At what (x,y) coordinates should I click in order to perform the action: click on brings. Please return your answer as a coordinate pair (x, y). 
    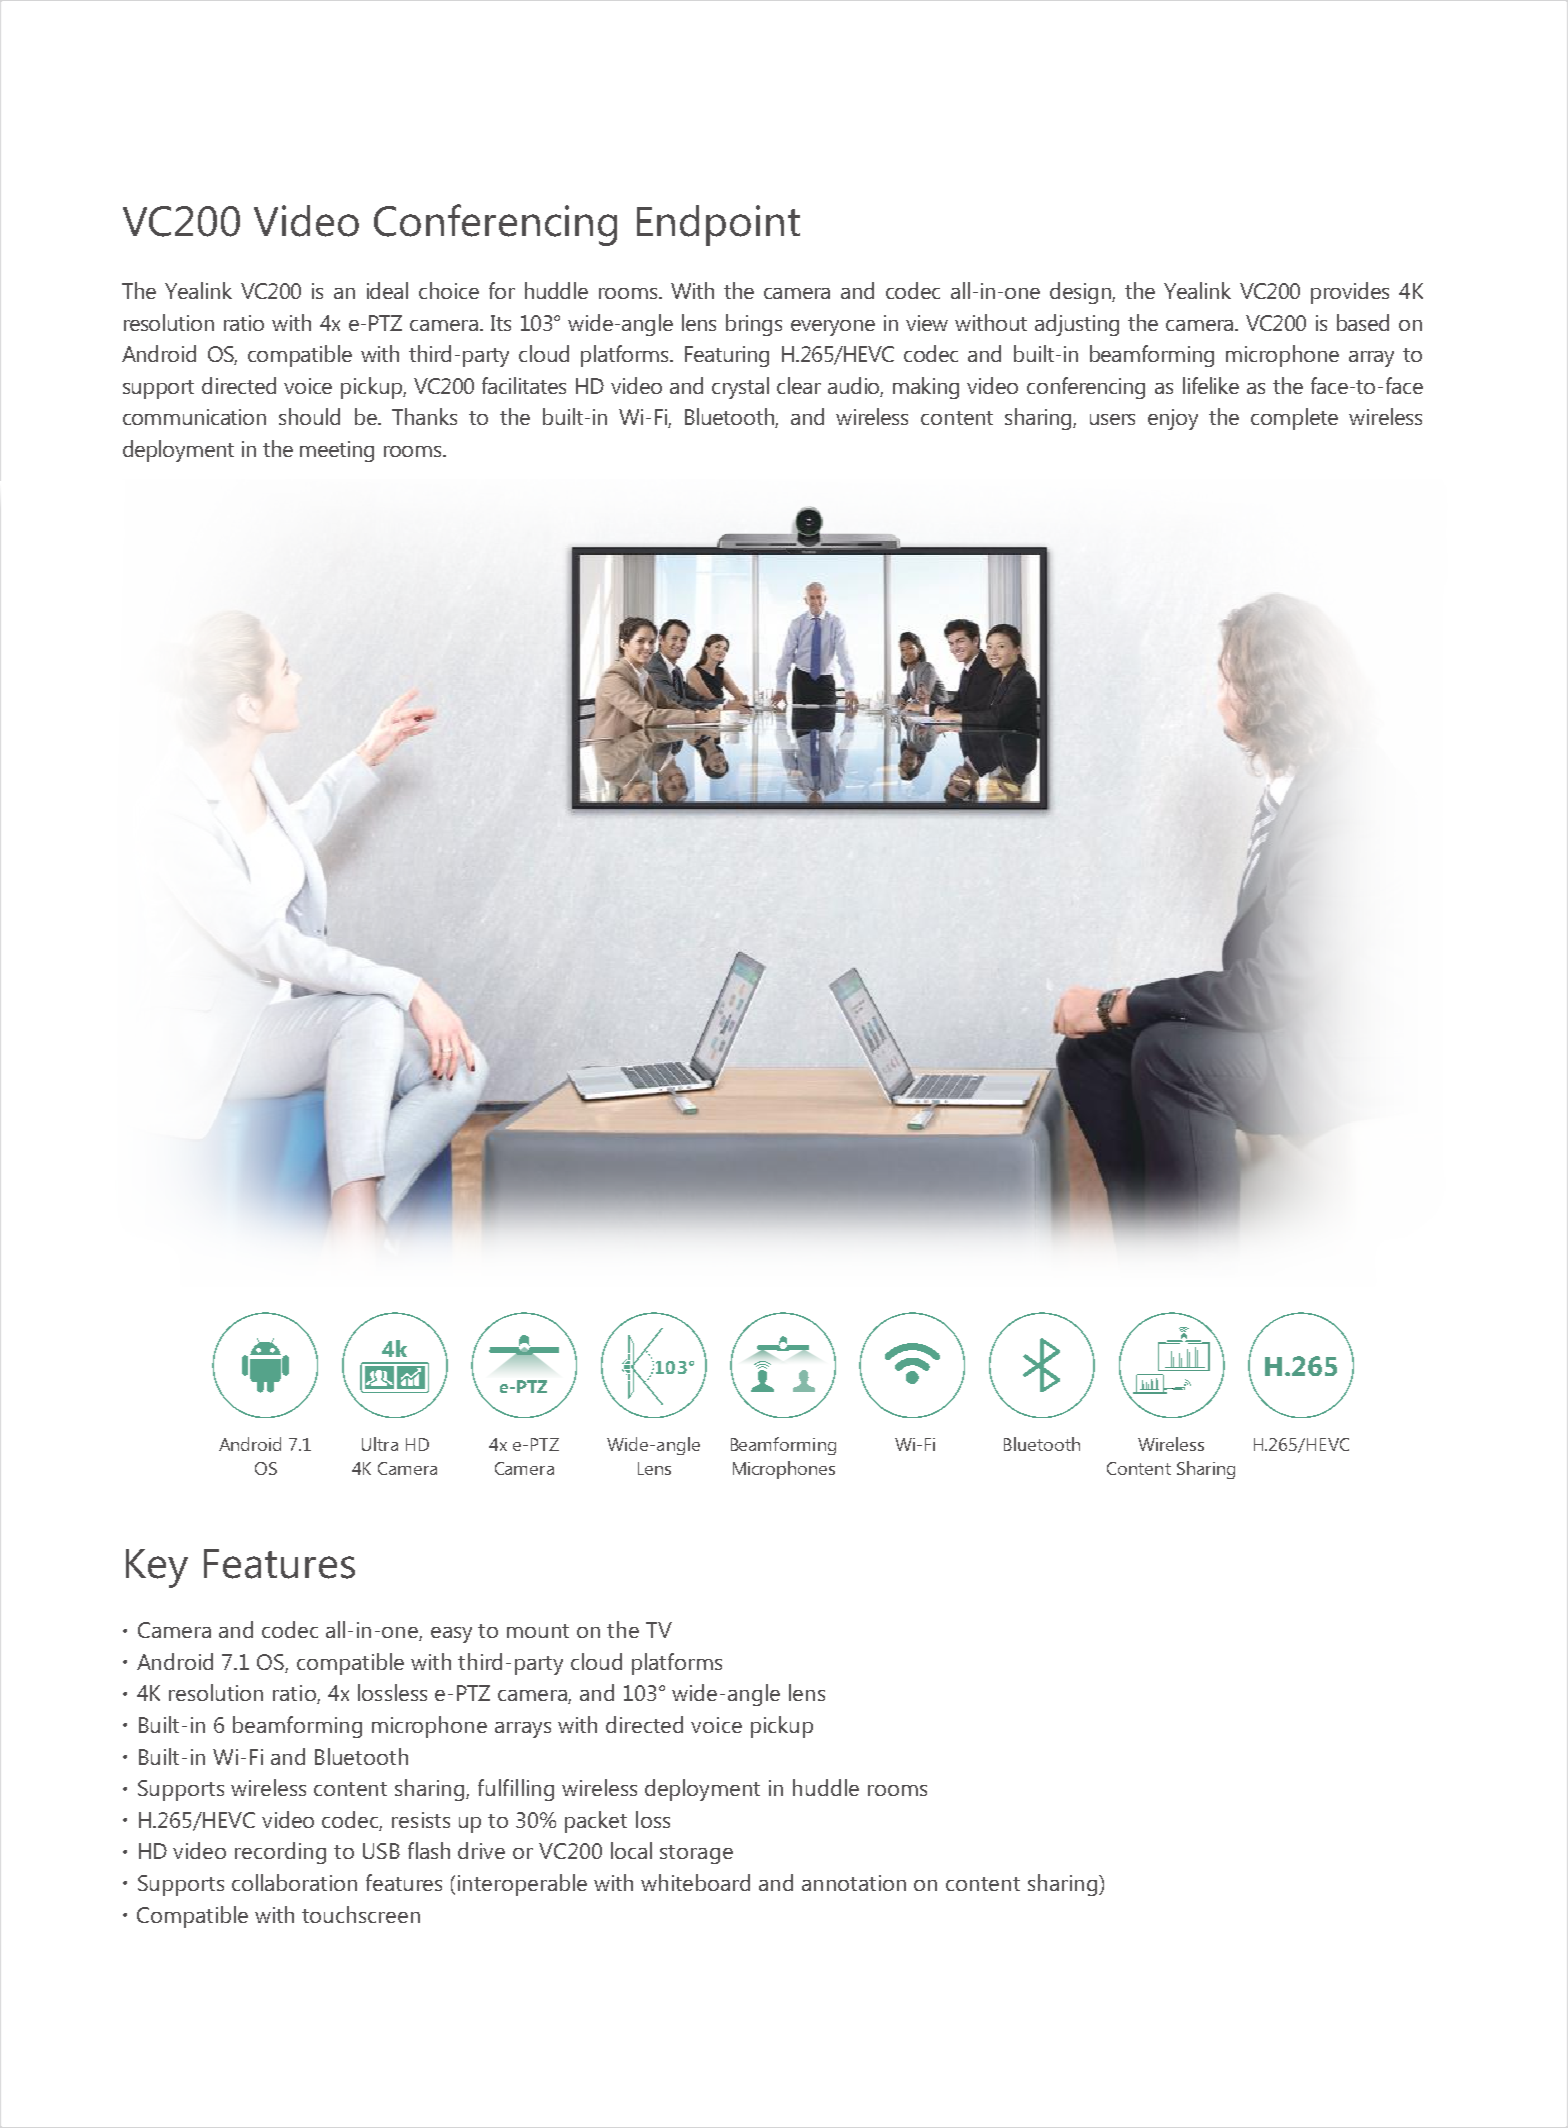
    Looking at the image, I should click on (754, 325).
